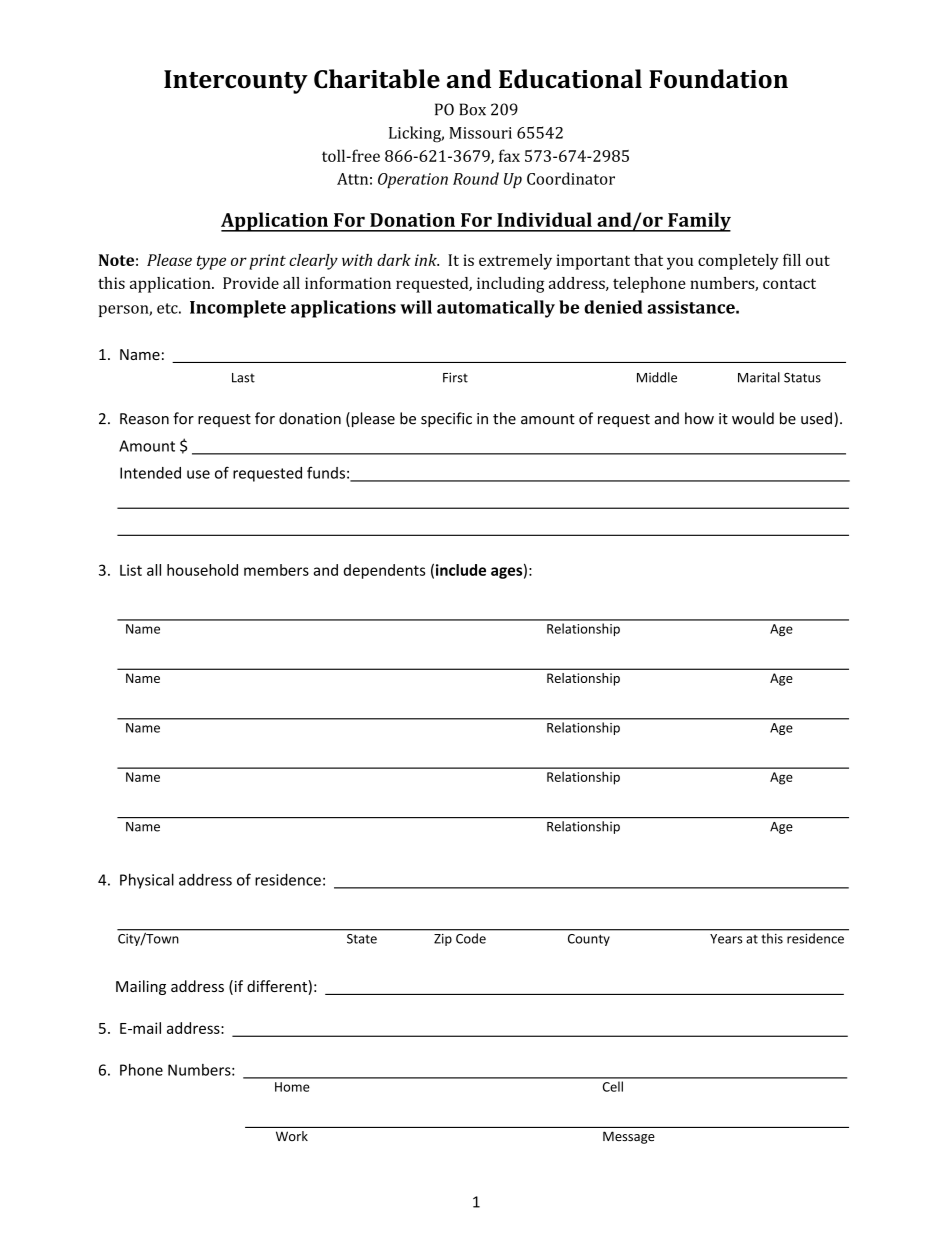  Describe the element at coordinates (753, 418) in the screenshot. I see `would` at that location.
